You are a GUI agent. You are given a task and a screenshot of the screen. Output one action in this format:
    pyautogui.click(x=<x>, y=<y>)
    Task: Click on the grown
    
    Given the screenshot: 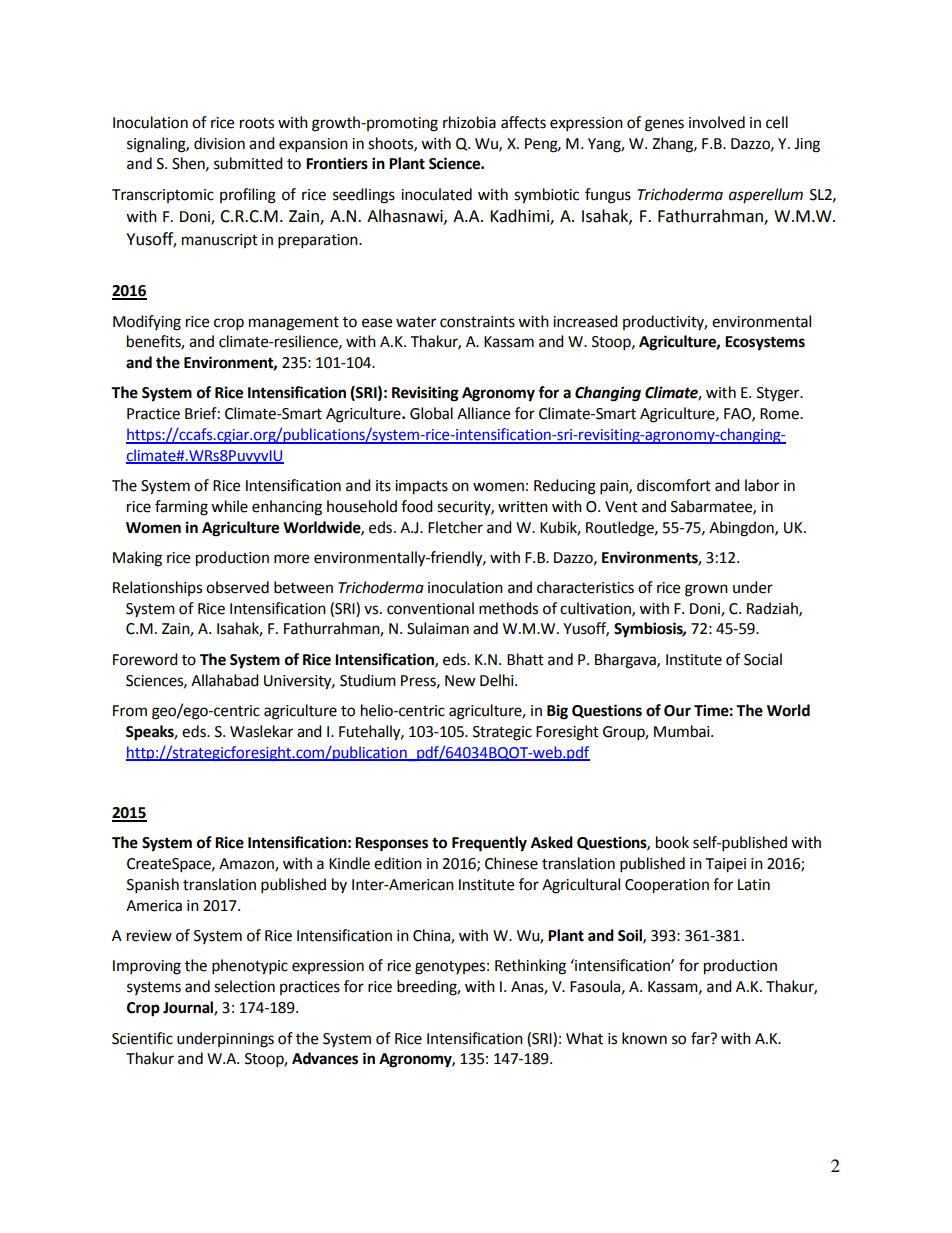 What is the action you would take?
    pyautogui.click(x=706, y=590)
